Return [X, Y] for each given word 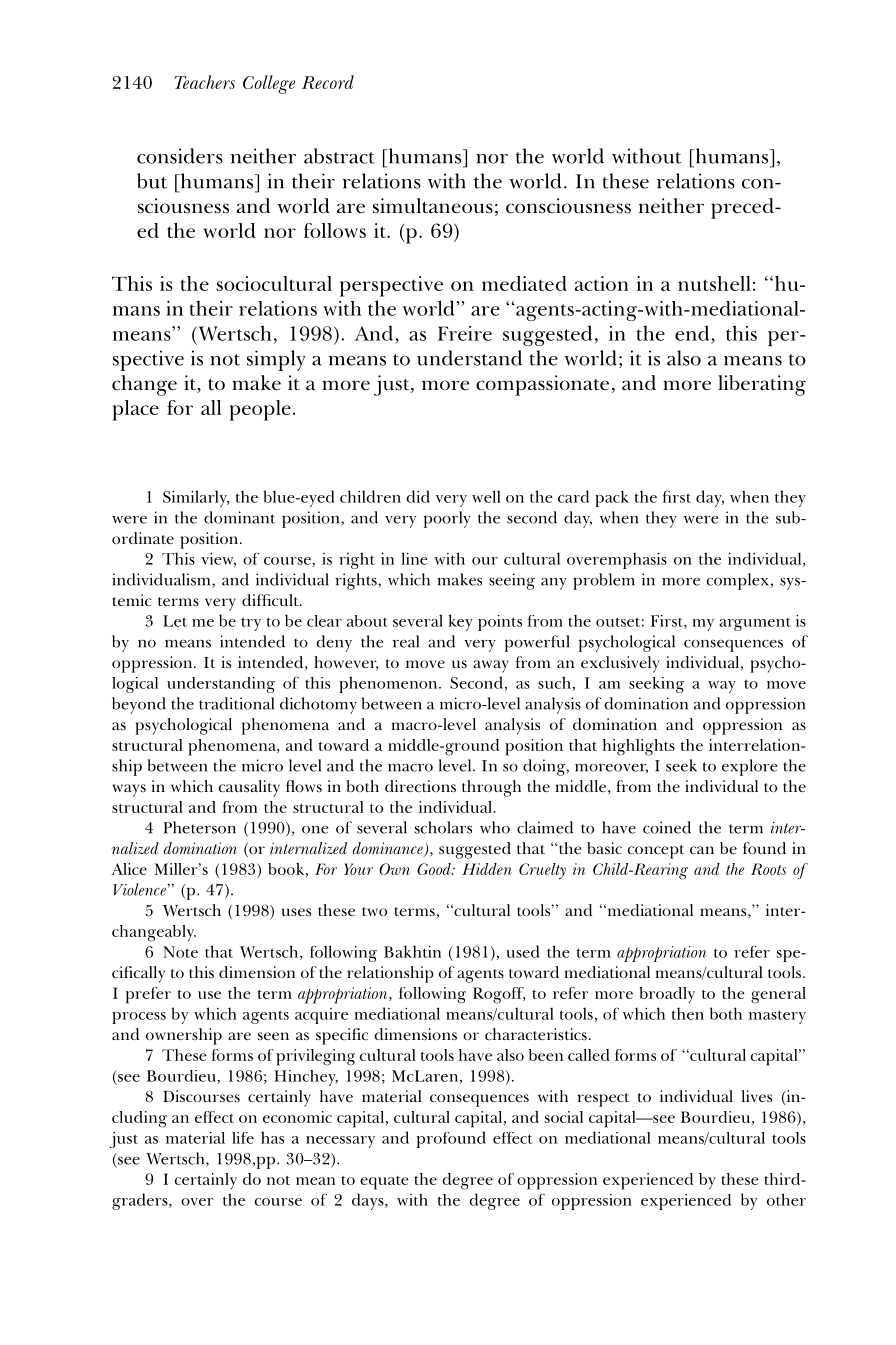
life [243, 1138]
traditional [236, 703]
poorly [447, 519]
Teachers [204, 82]
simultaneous [433, 206]
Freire [465, 333]
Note [180, 952]
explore [750, 767]
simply [276, 360]
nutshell [714, 283]
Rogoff [499, 995]
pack [612, 498]
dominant [239, 517]
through [491, 788]
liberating [762, 385]
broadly [667, 995]
